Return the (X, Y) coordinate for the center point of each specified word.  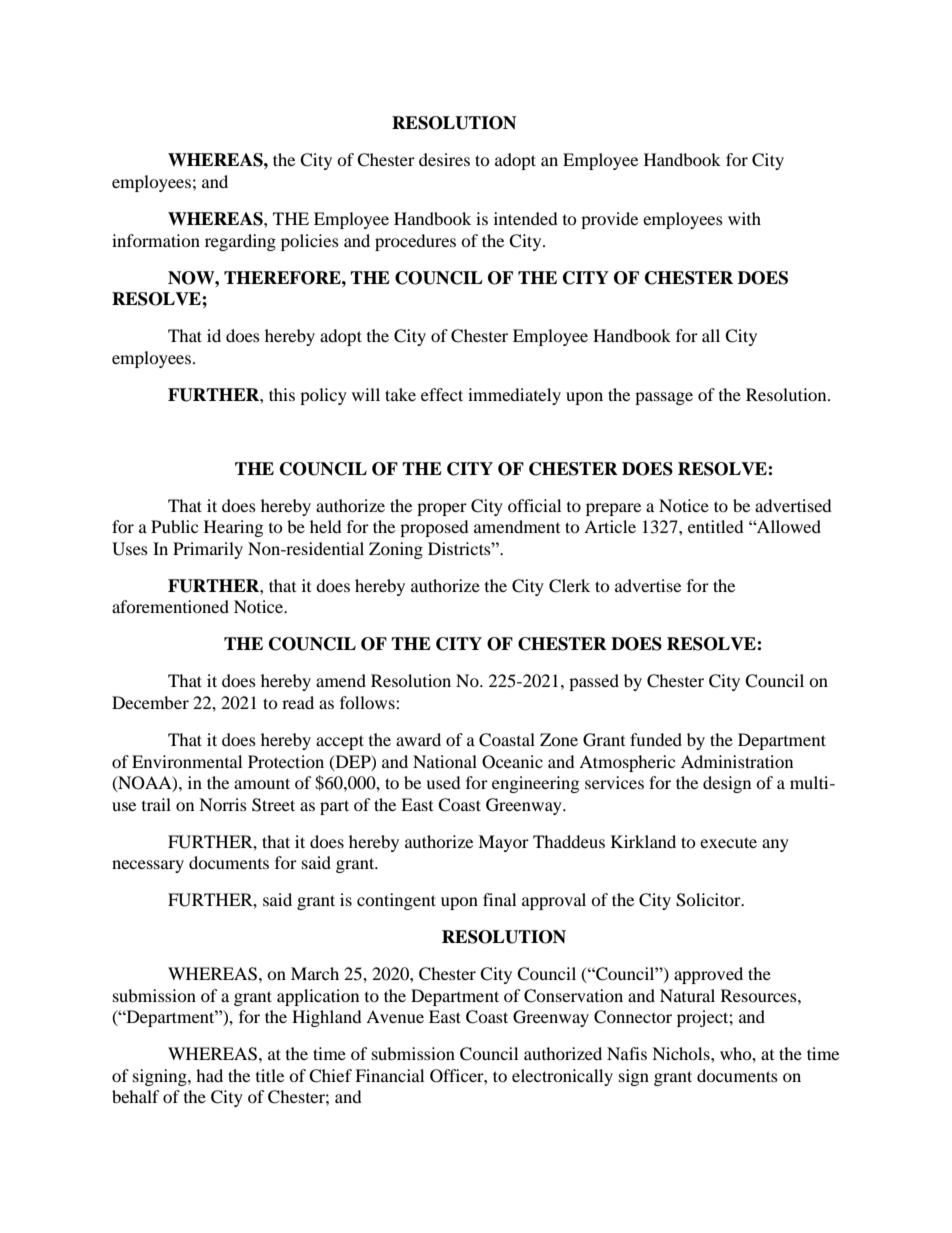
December (150, 702)
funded (656, 739)
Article (610, 526)
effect (442, 394)
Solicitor (709, 900)
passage (664, 398)
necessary (148, 866)
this (282, 394)
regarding (240, 242)
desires (444, 159)
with (744, 218)
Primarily (208, 550)
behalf (136, 1096)
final (499, 899)
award (418, 739)
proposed (434, 528)
